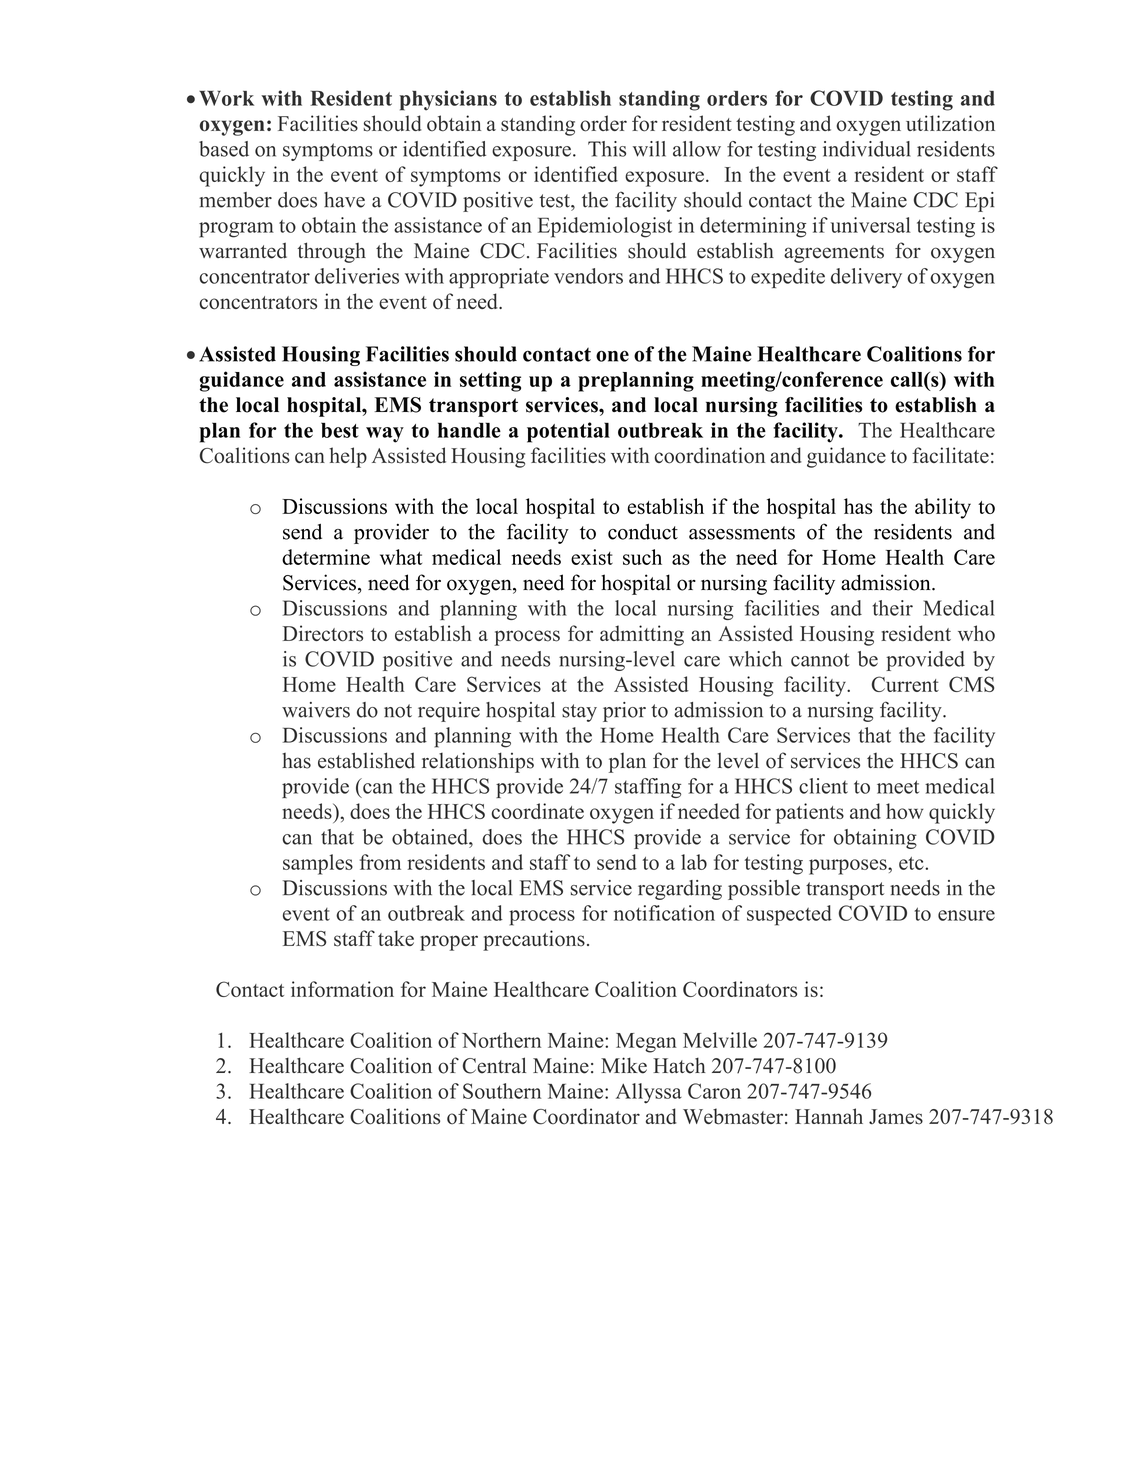  I want to click on admitting, so click(642, 635).
